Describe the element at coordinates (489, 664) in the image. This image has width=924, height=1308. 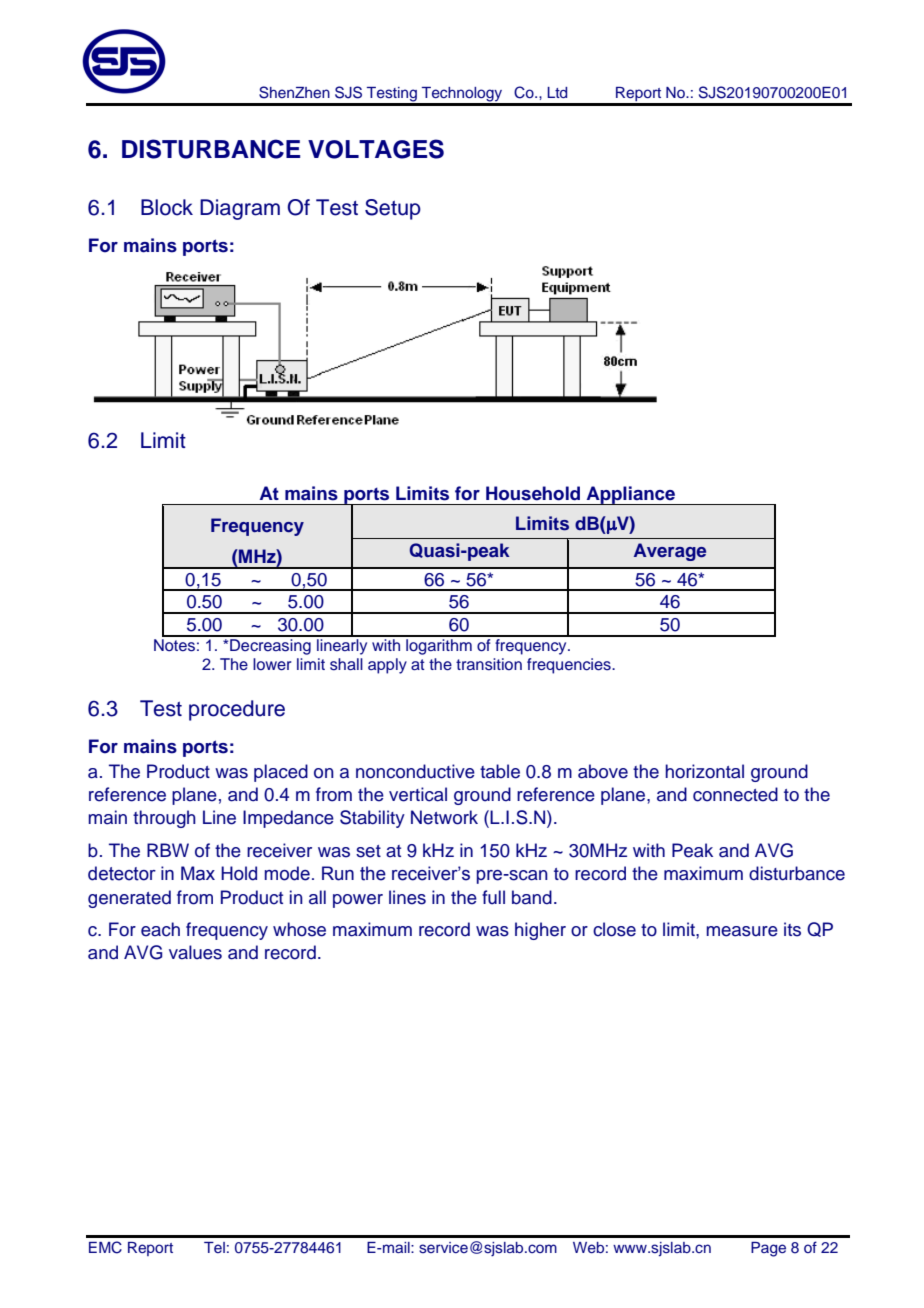
I see `transition` at that location.
